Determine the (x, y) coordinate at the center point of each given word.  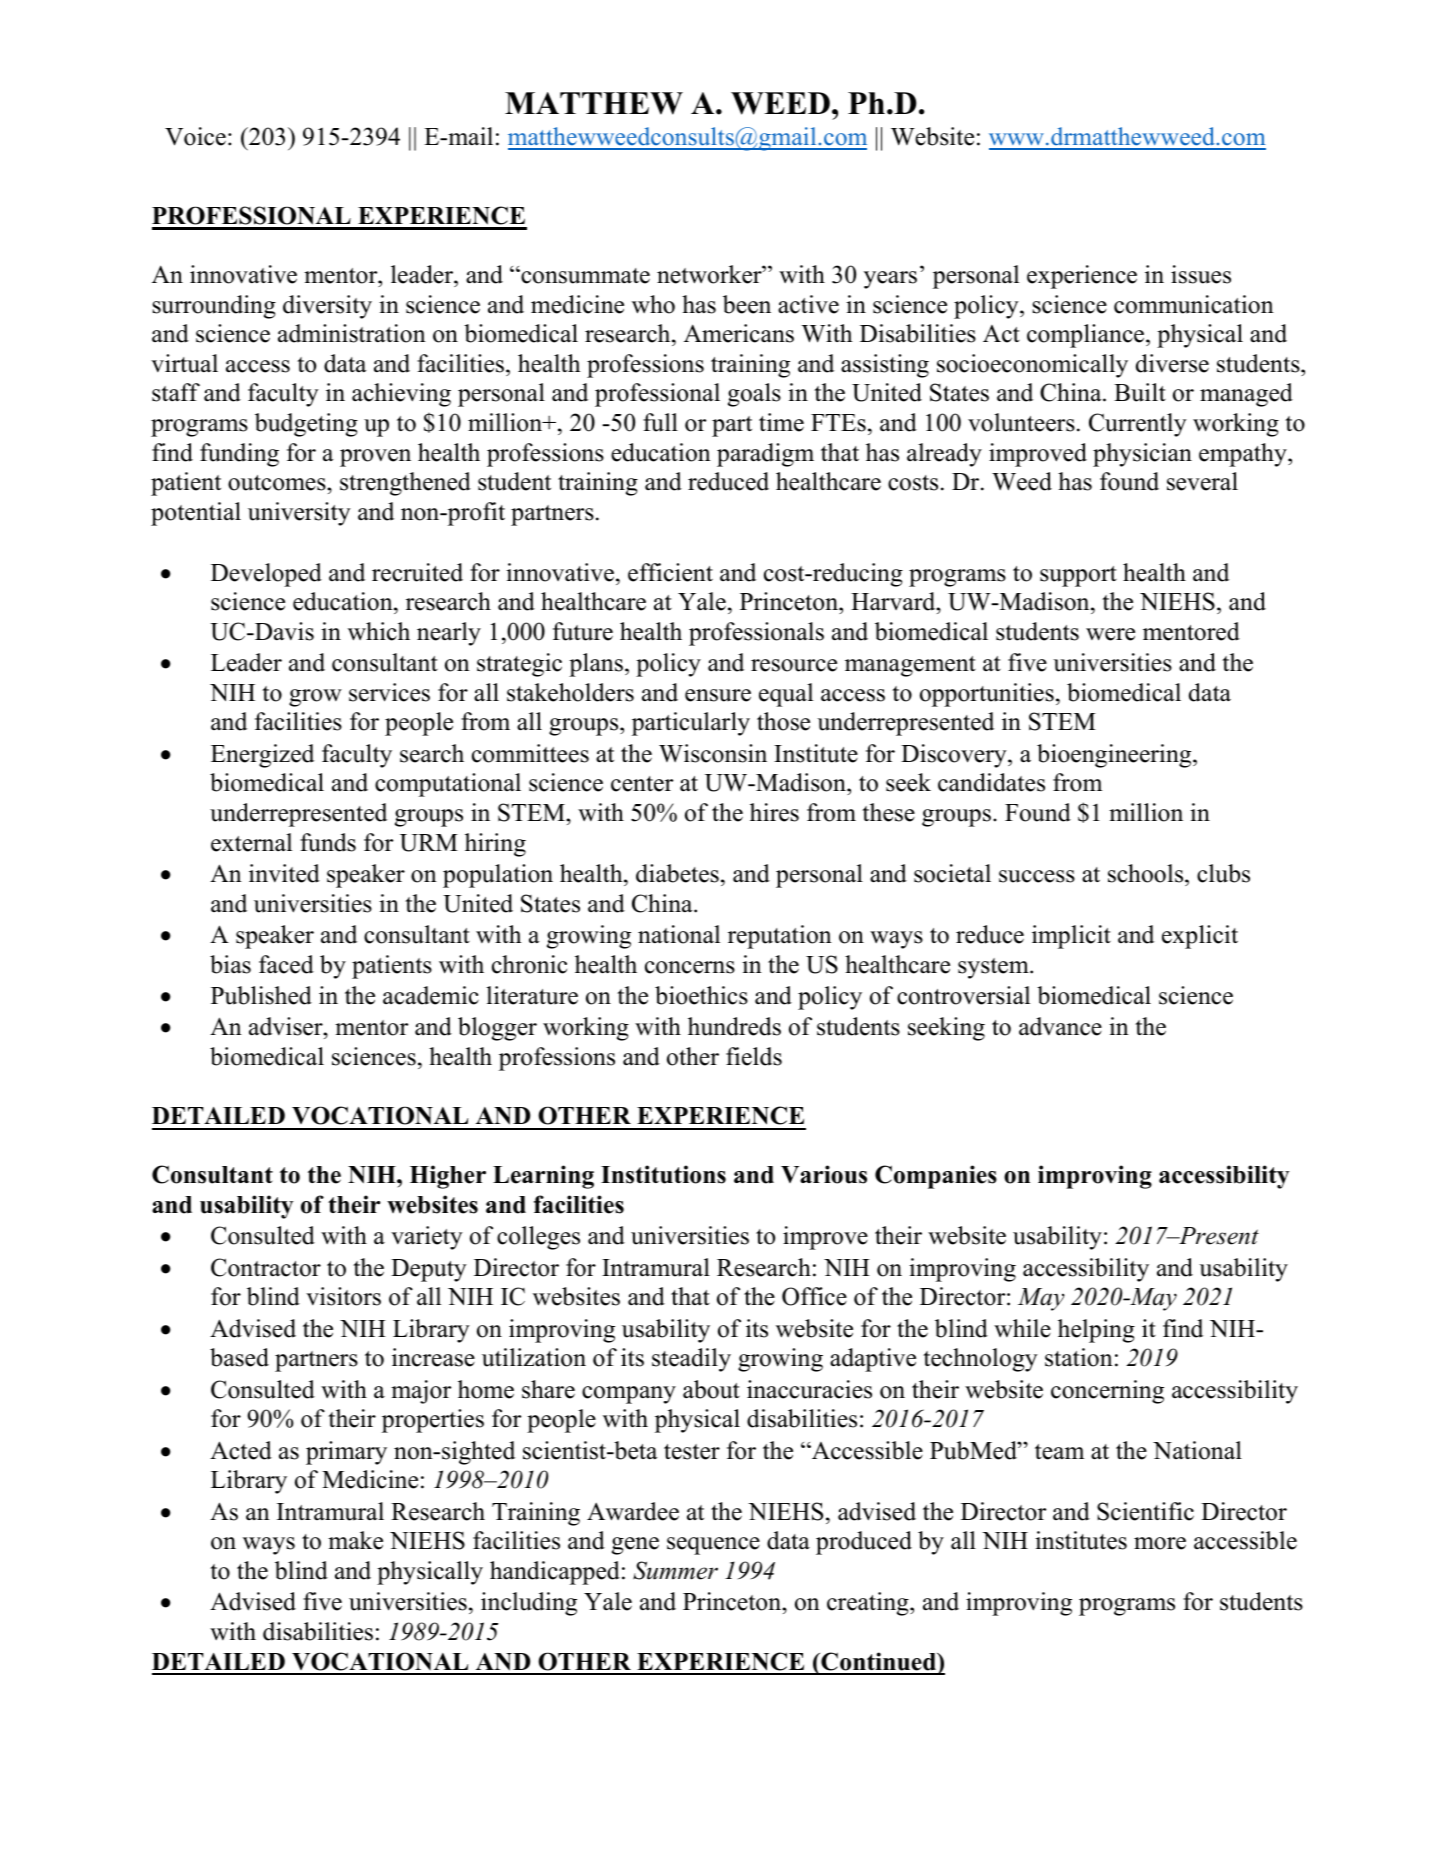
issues (1201, 274)
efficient (670, 572)
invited (284, 873)
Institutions (663, 1174)
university (299, 514)
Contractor (266, 1267)
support (1078, 576)
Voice (195, 136)
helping (1096, 1331)
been (747, 304)
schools (1147, 873)
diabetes (677, 873)
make (355, 1540)
